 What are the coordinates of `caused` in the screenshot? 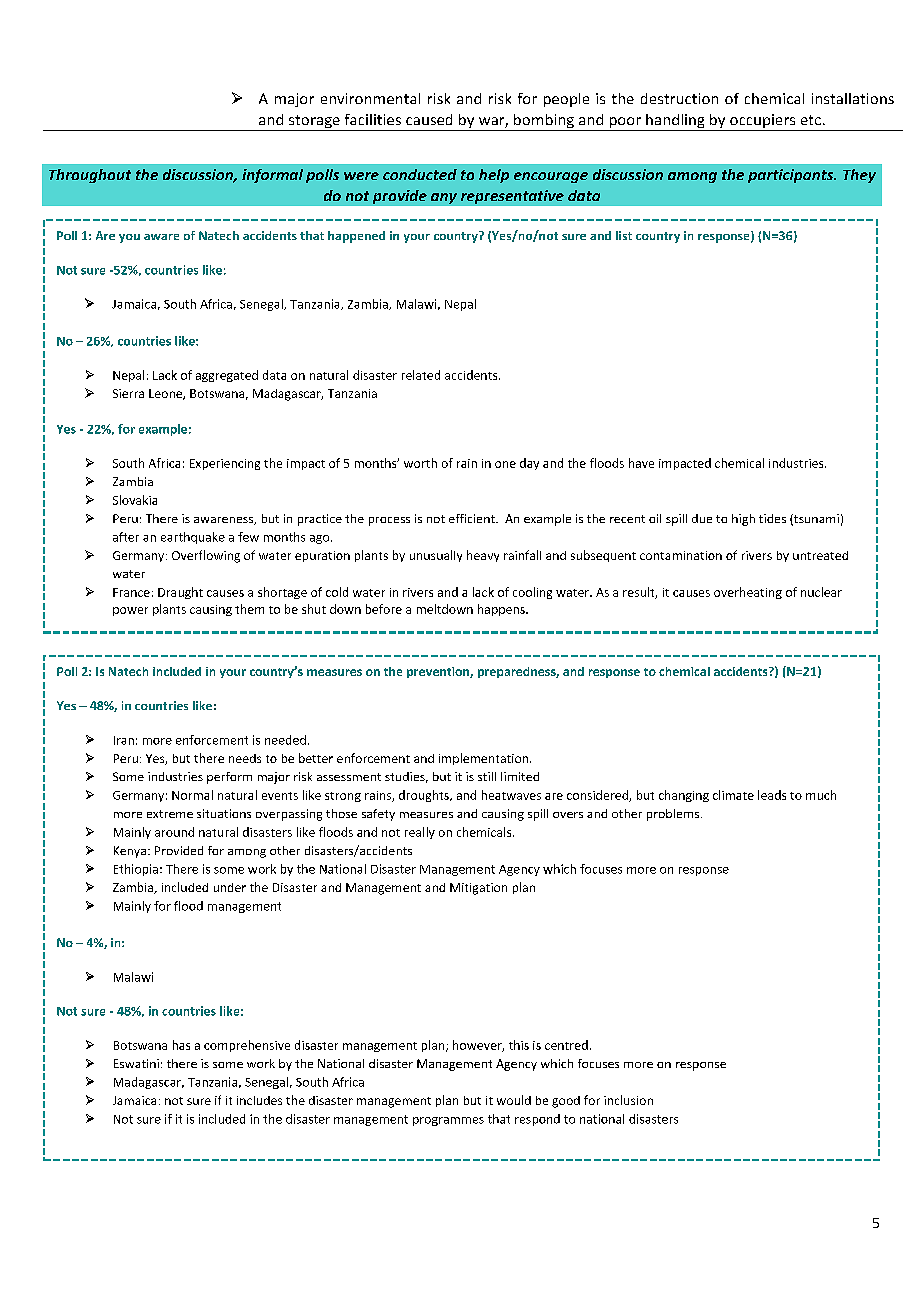 It's located at (429, 119).
